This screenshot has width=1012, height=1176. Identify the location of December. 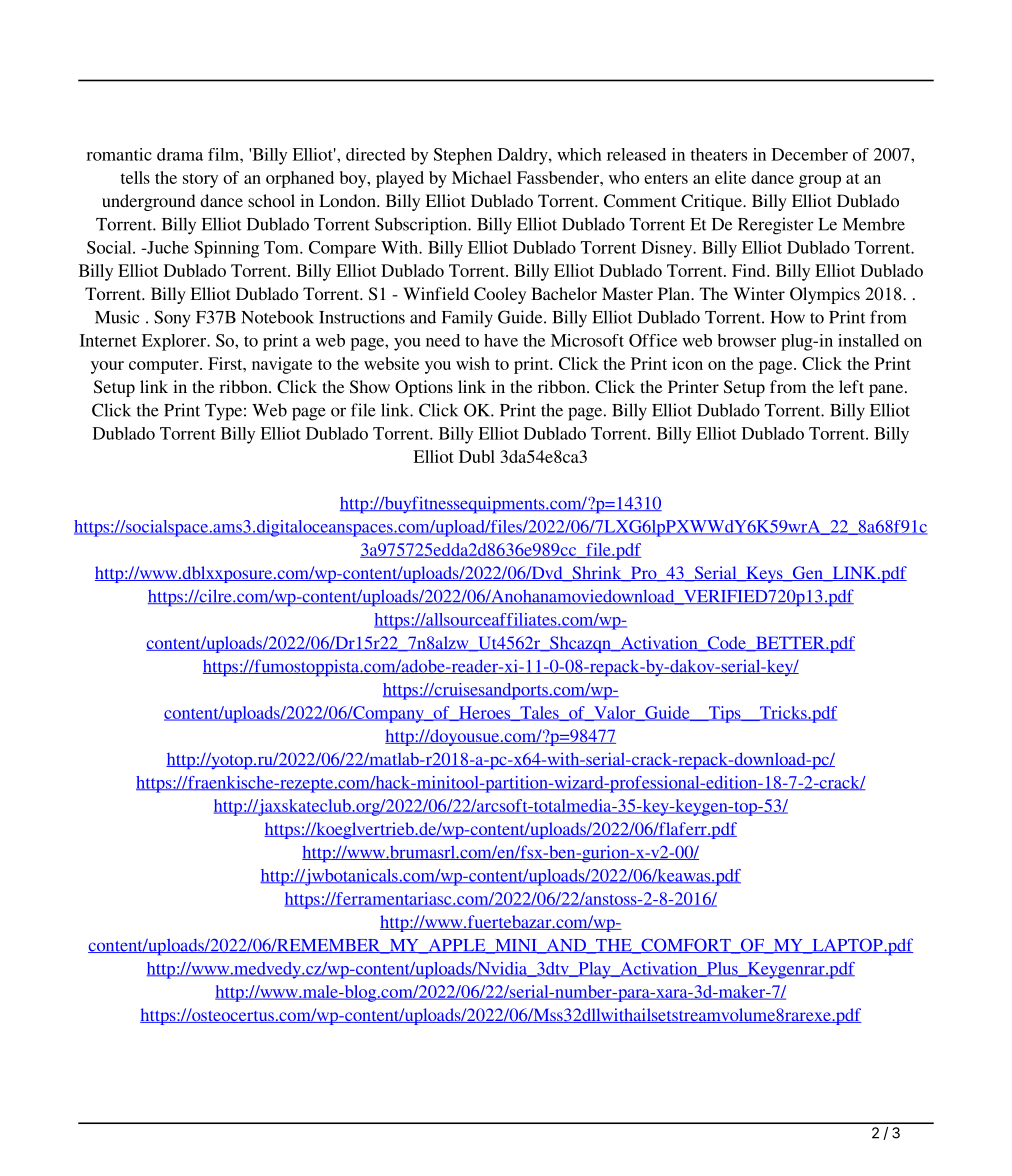
(810, 154).
